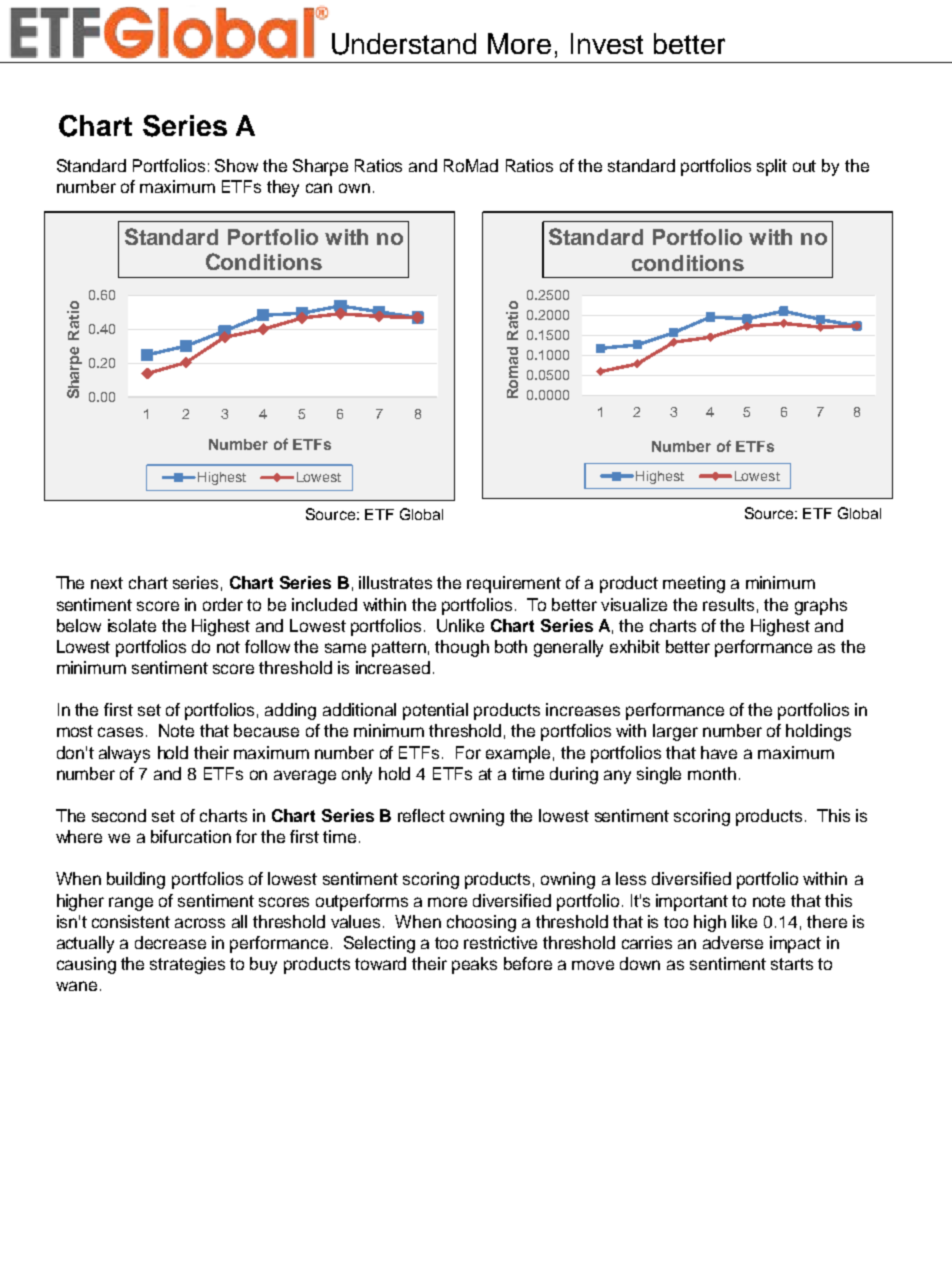  What do you see at coordinates (607, 43) in the screenshot?
I see `Invest` at bounding box center [607, 43].
